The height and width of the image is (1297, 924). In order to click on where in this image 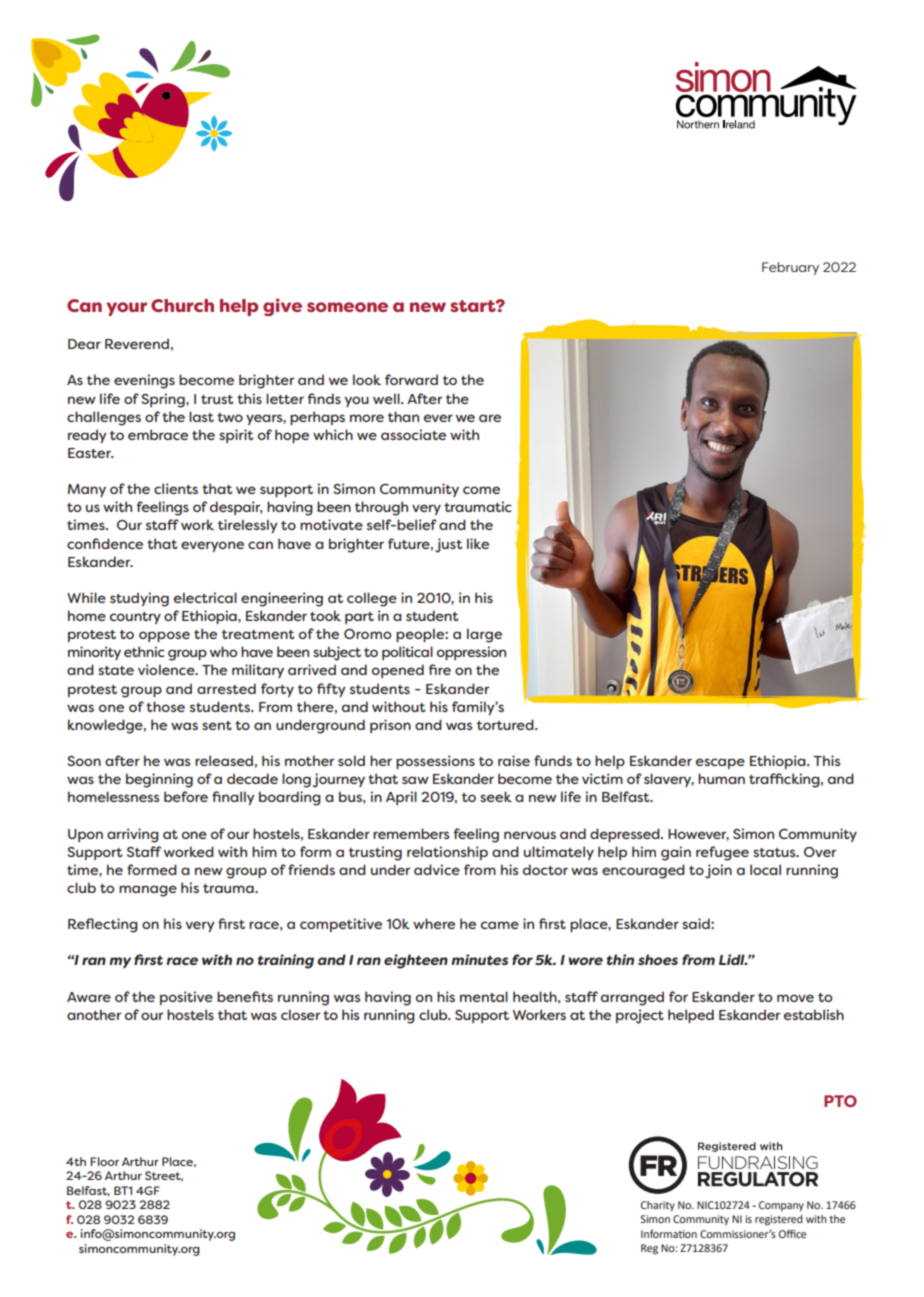, I will do `click(434, 923)`.
